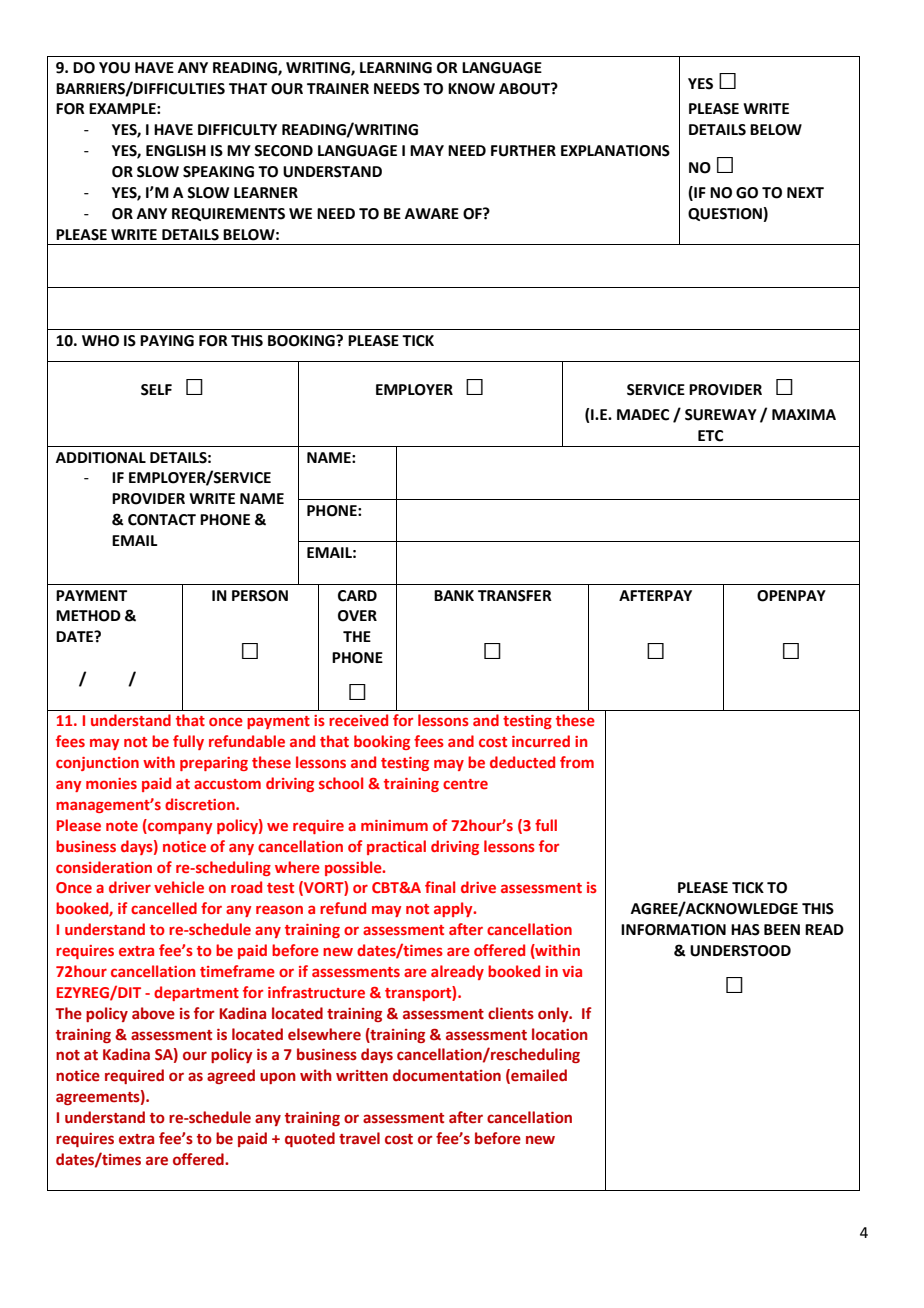 Image resolution: width=924 pixels, height=1308 pixels. Describe the element at coordinates (278, 1078) in the image. I see `upon` at that location.
